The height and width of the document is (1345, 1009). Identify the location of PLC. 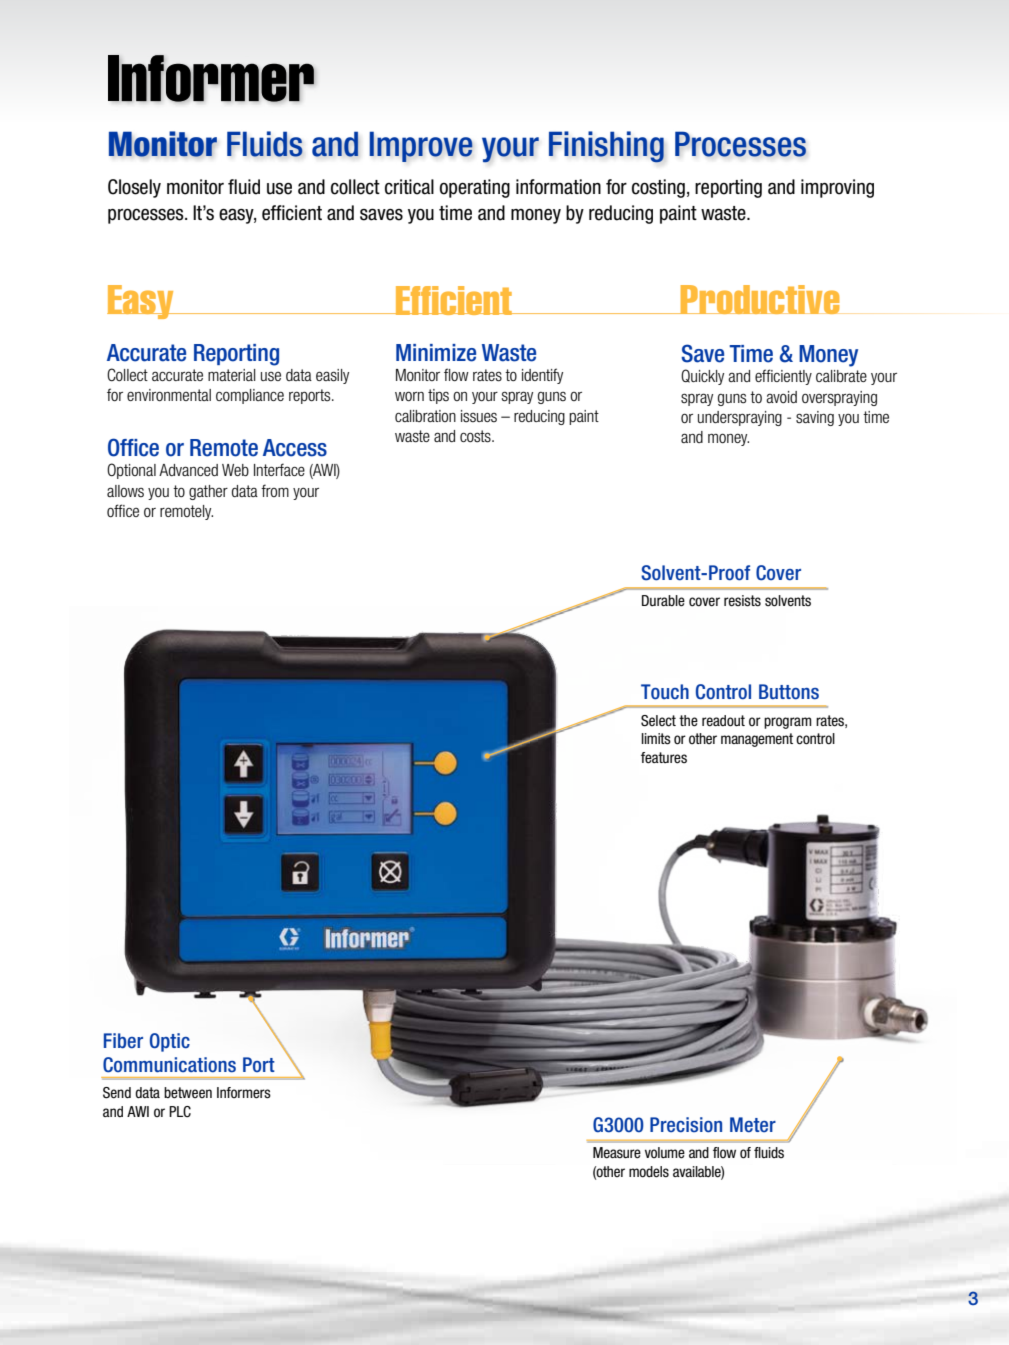
(180, 1112).
